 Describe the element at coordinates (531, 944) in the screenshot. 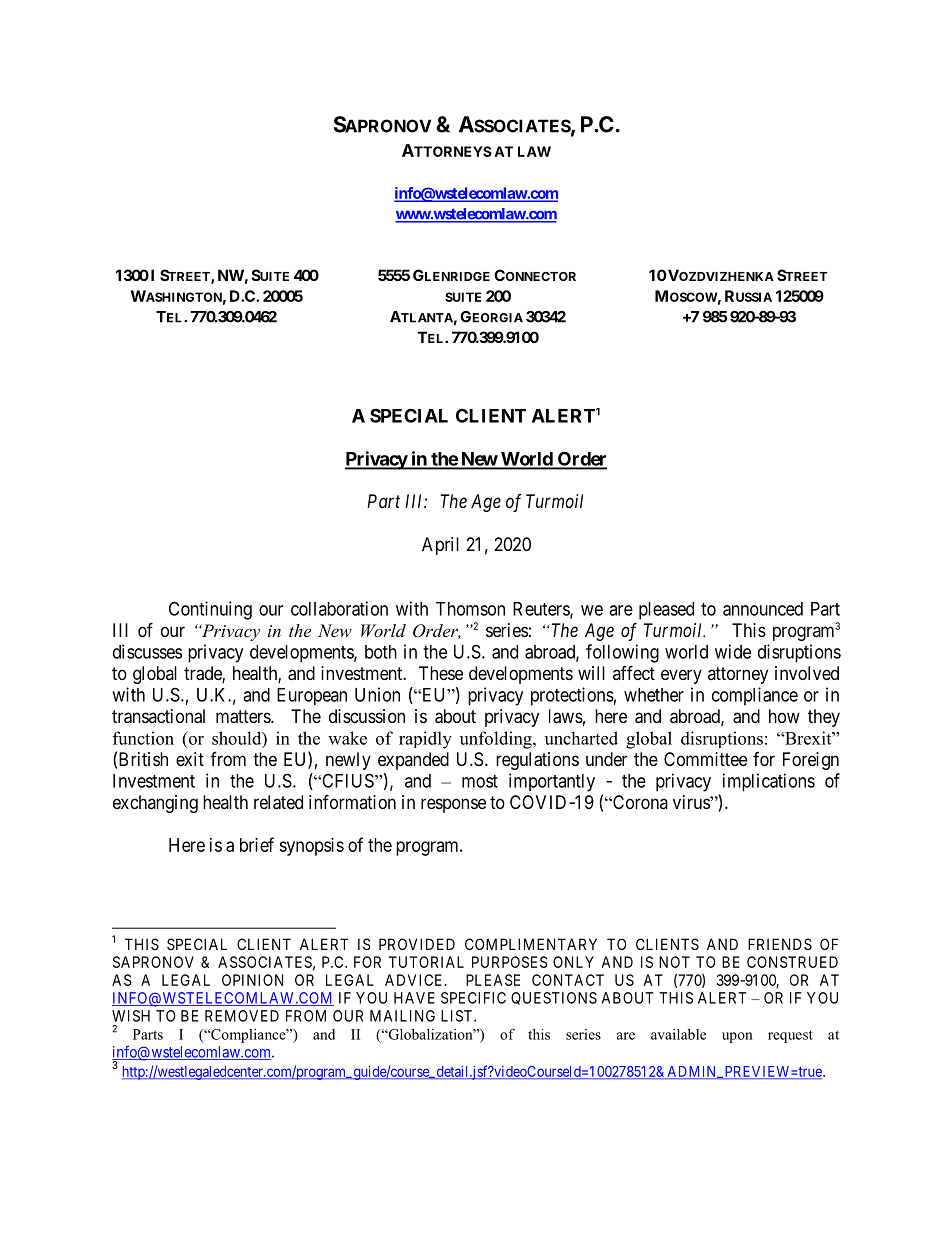

I see `COMPLIMENTARY` at that location.
